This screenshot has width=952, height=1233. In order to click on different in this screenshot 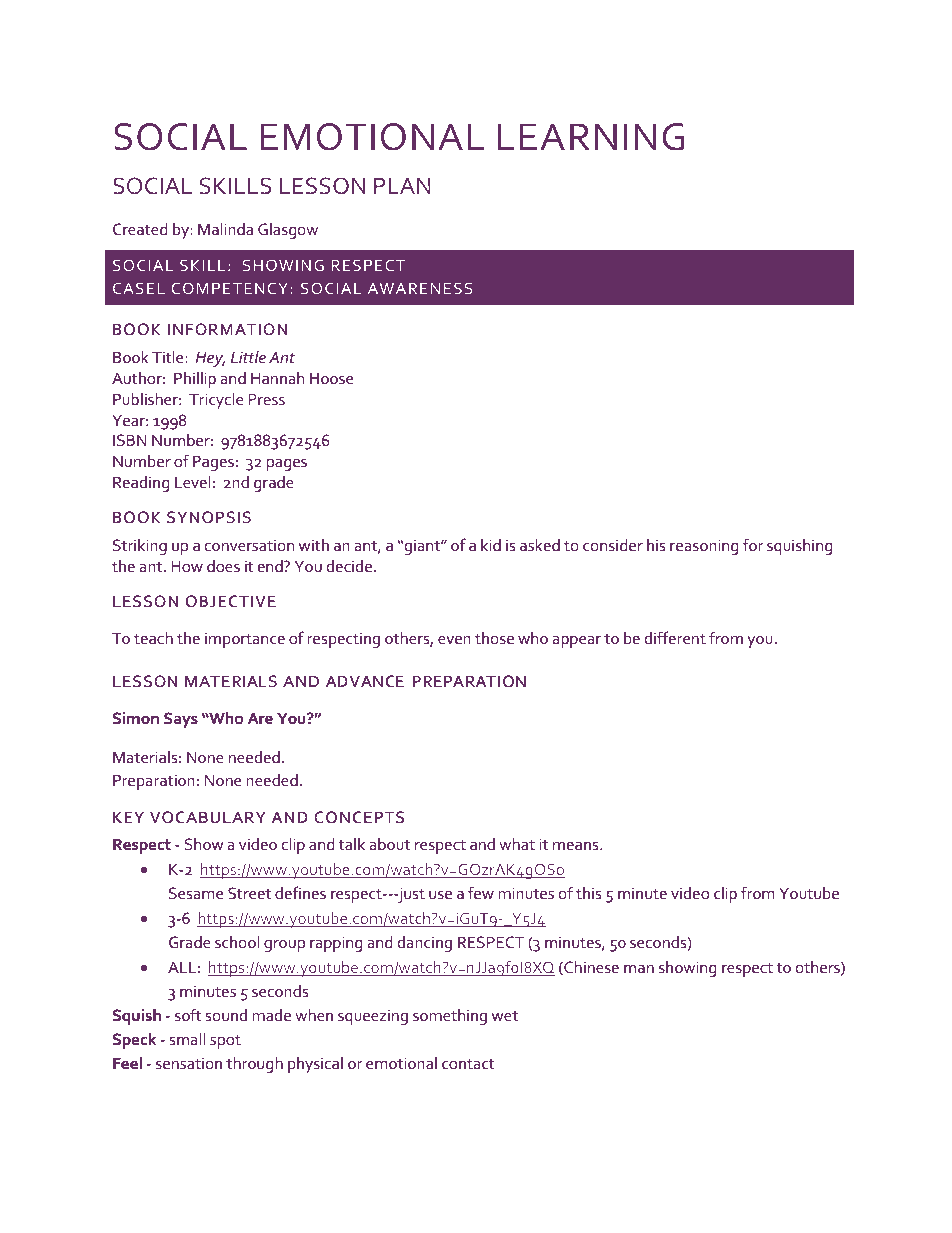, I will do `click(675, 637)`.
